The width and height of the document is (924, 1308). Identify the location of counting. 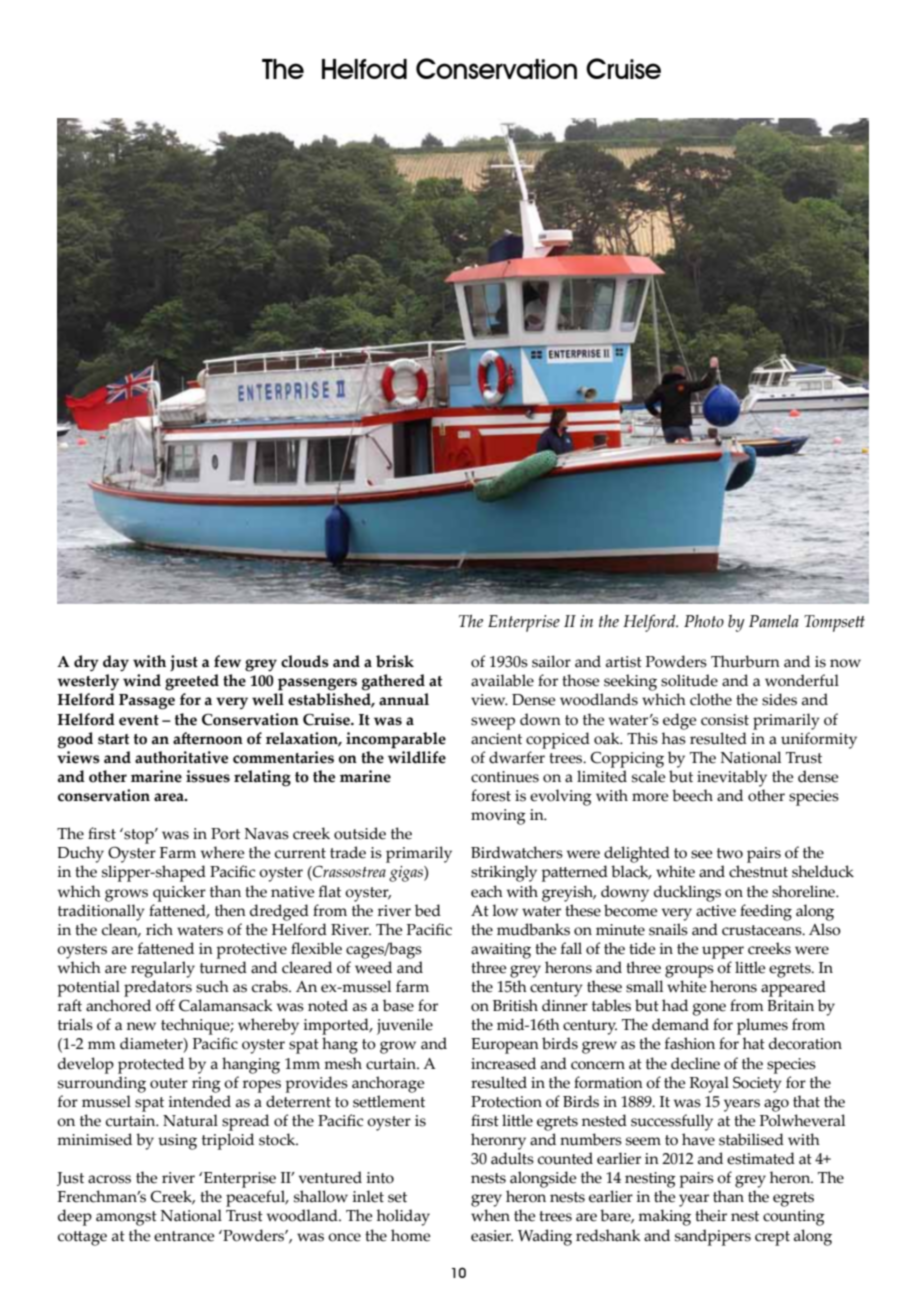
(794, 1218).
